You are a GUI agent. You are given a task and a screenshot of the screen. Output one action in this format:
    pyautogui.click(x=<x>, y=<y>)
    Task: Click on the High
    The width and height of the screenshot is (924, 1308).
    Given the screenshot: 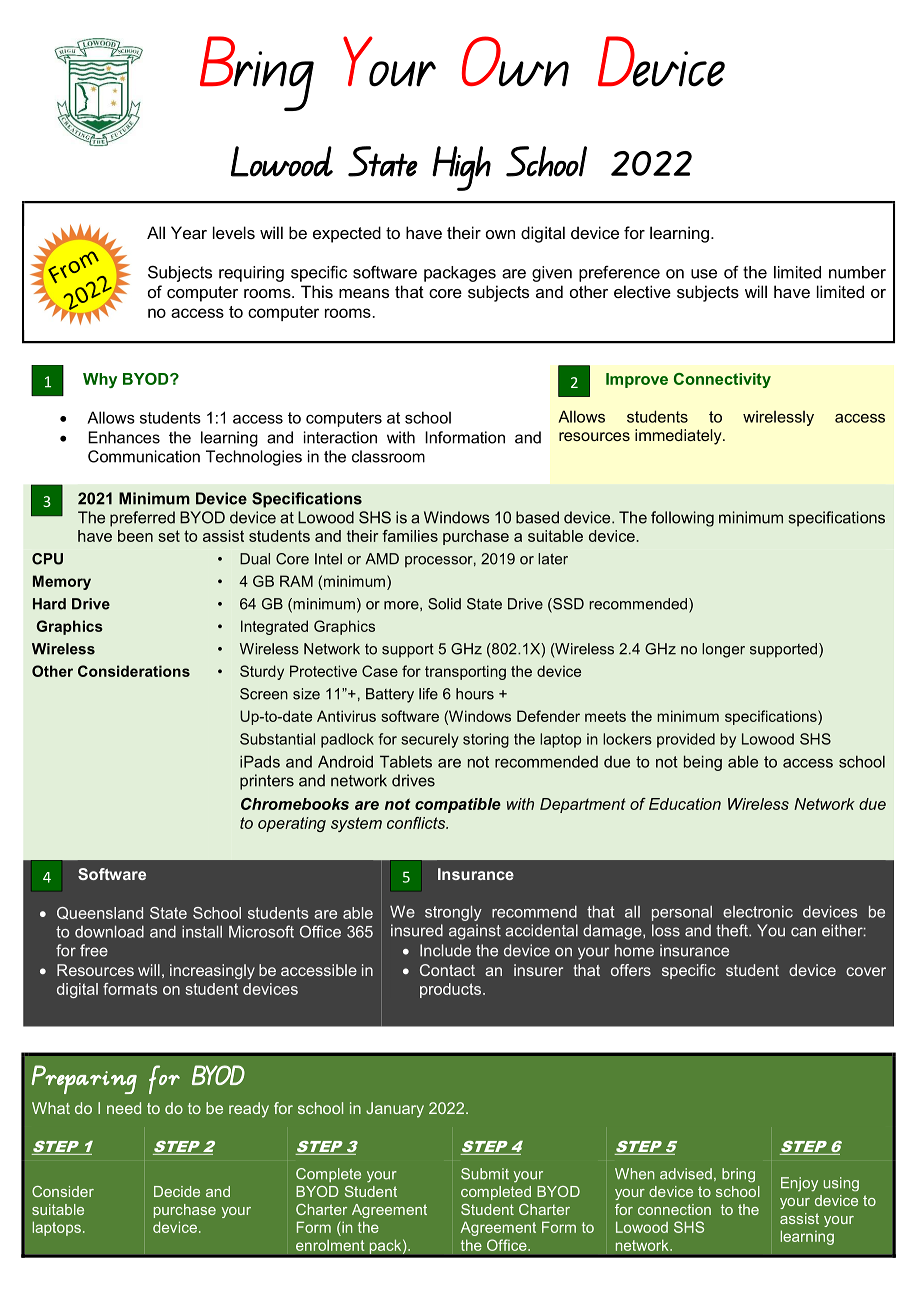 What is the action you would take?
    pyautogui.click(x=461, y=168)
